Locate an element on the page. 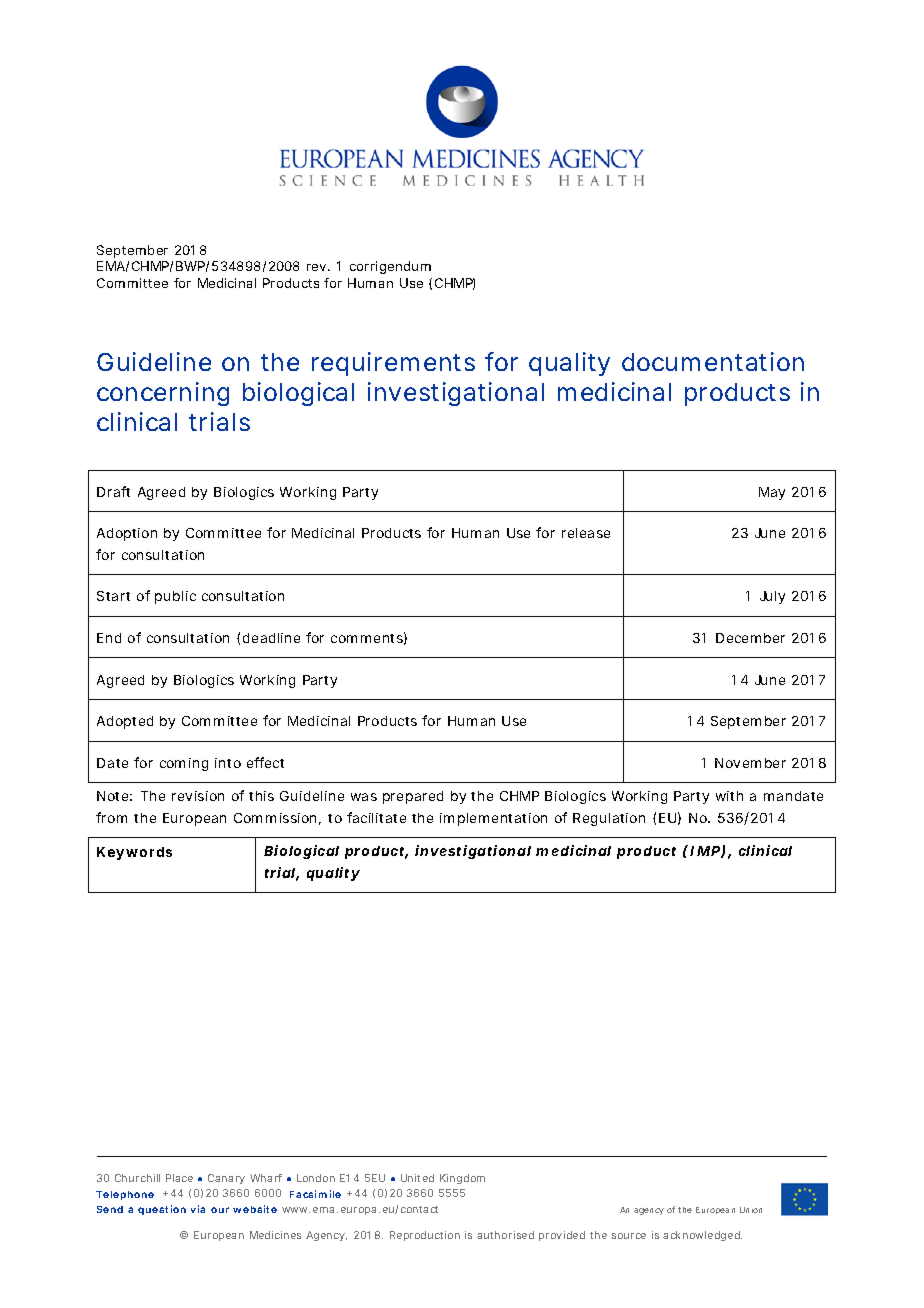  documentation is located at coordinates (713, 361).
